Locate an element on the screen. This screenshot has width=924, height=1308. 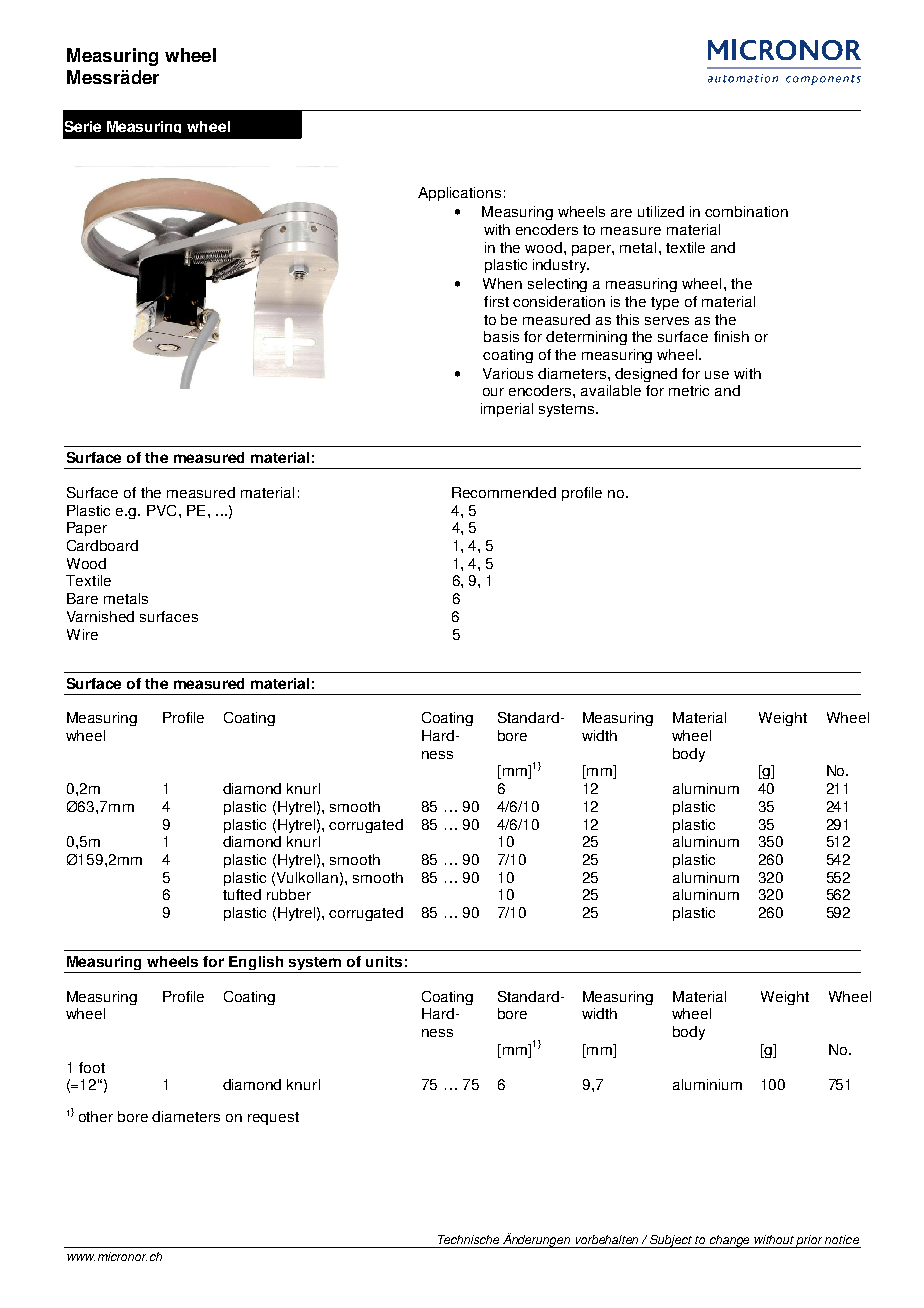
aluminium is located at coordinates (707, 1084).
